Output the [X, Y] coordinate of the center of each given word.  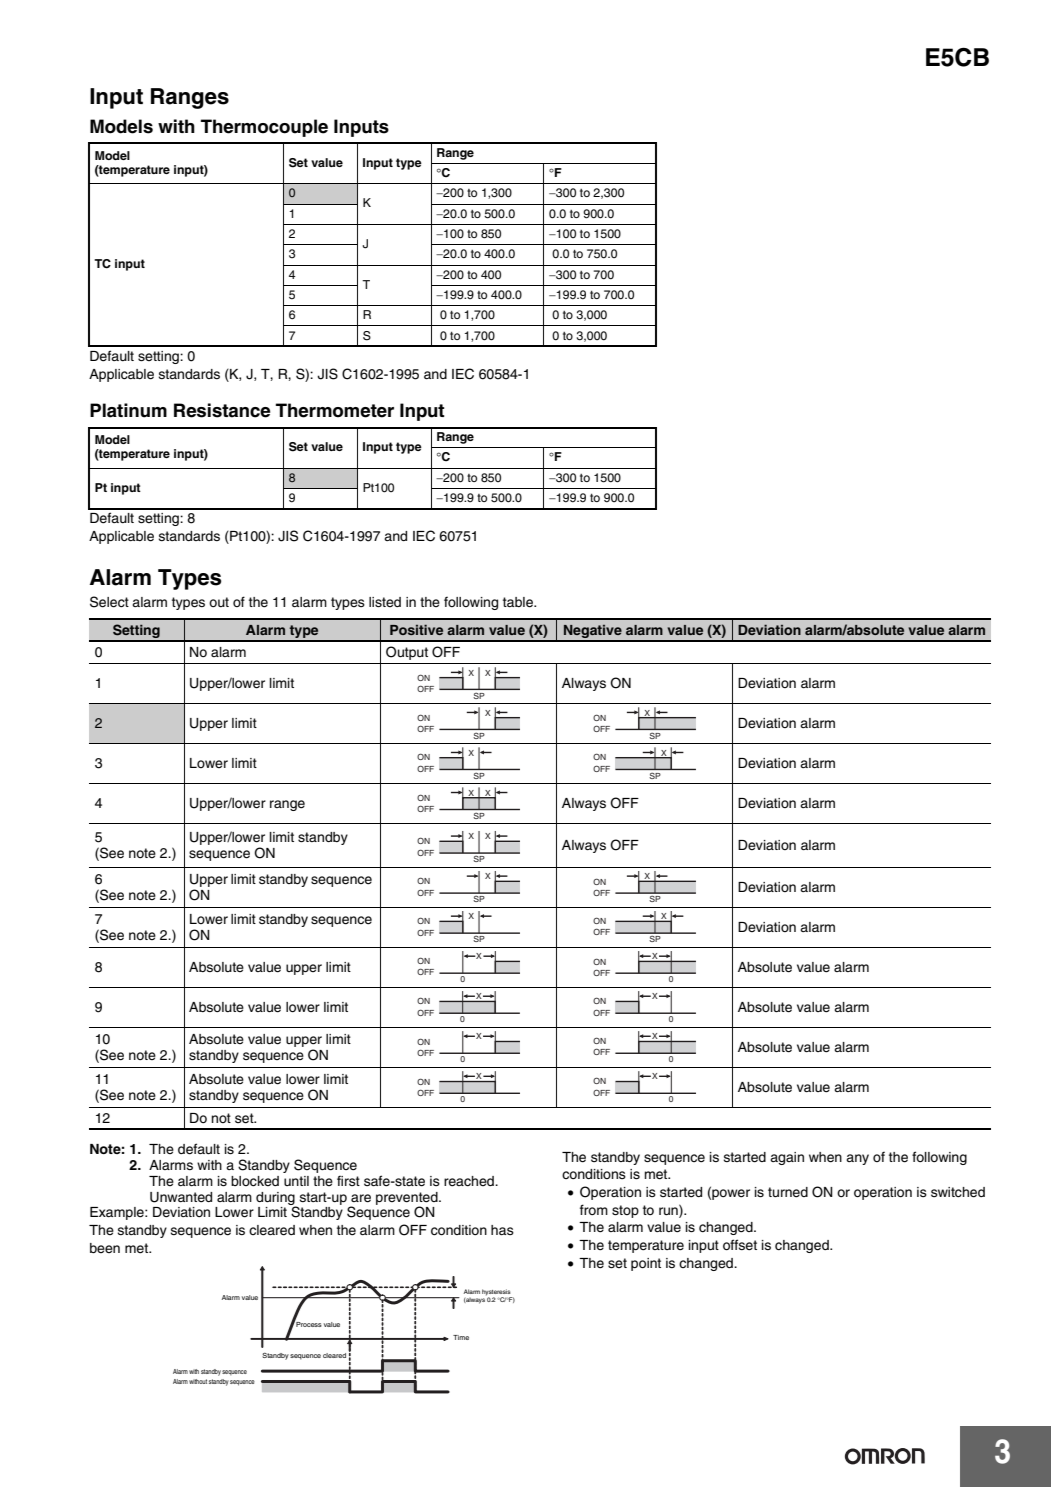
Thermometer [335, 410]
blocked [255, 1181]
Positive [416, 629]
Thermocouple [264, 128]
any [857, 1159]
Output [407, 653]
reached [470, 1181]
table [519, 602]
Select [109, 602]
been [105, 1248]
